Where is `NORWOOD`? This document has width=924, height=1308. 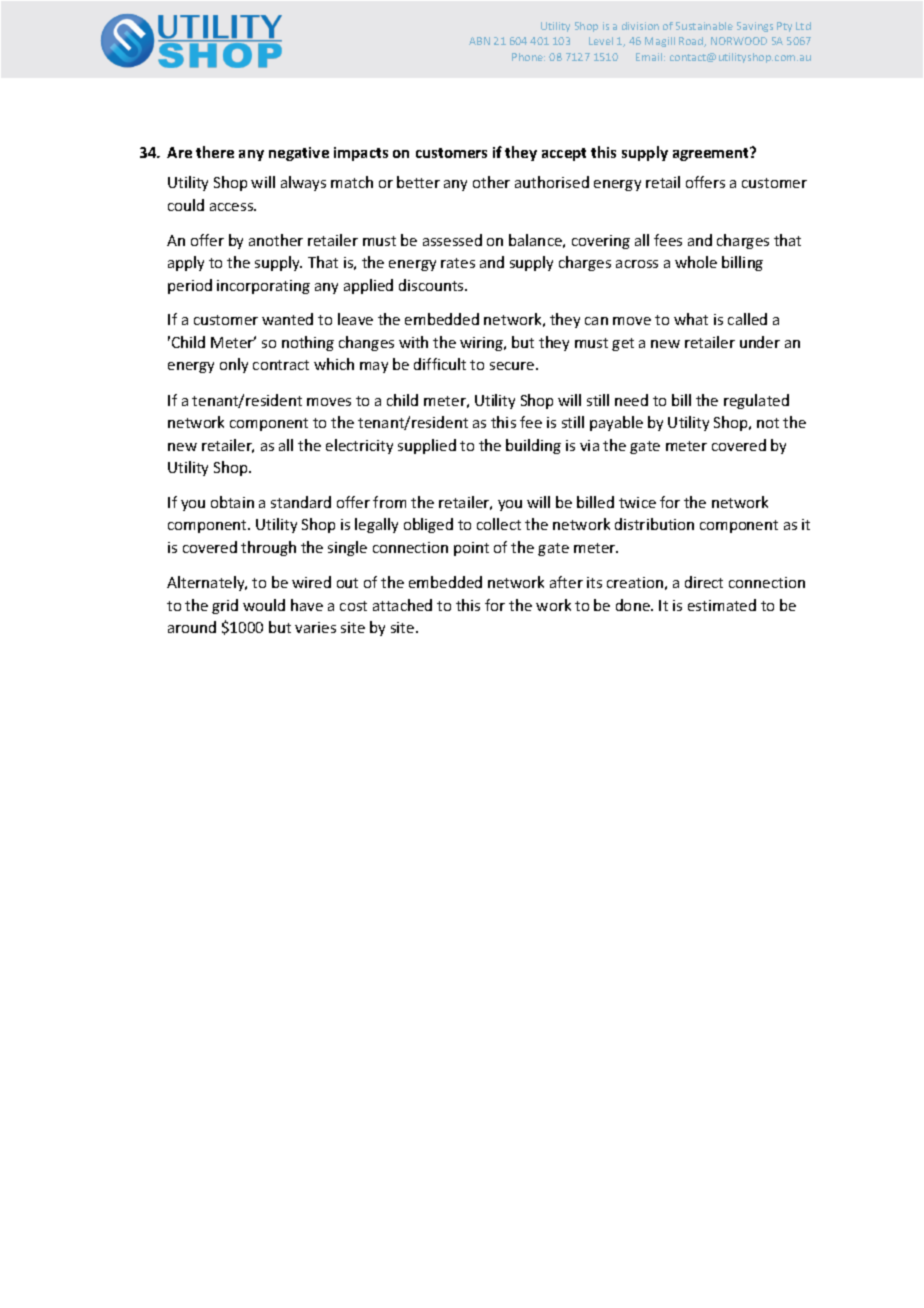 NORWOOD is located at coordinates (739, 41).
